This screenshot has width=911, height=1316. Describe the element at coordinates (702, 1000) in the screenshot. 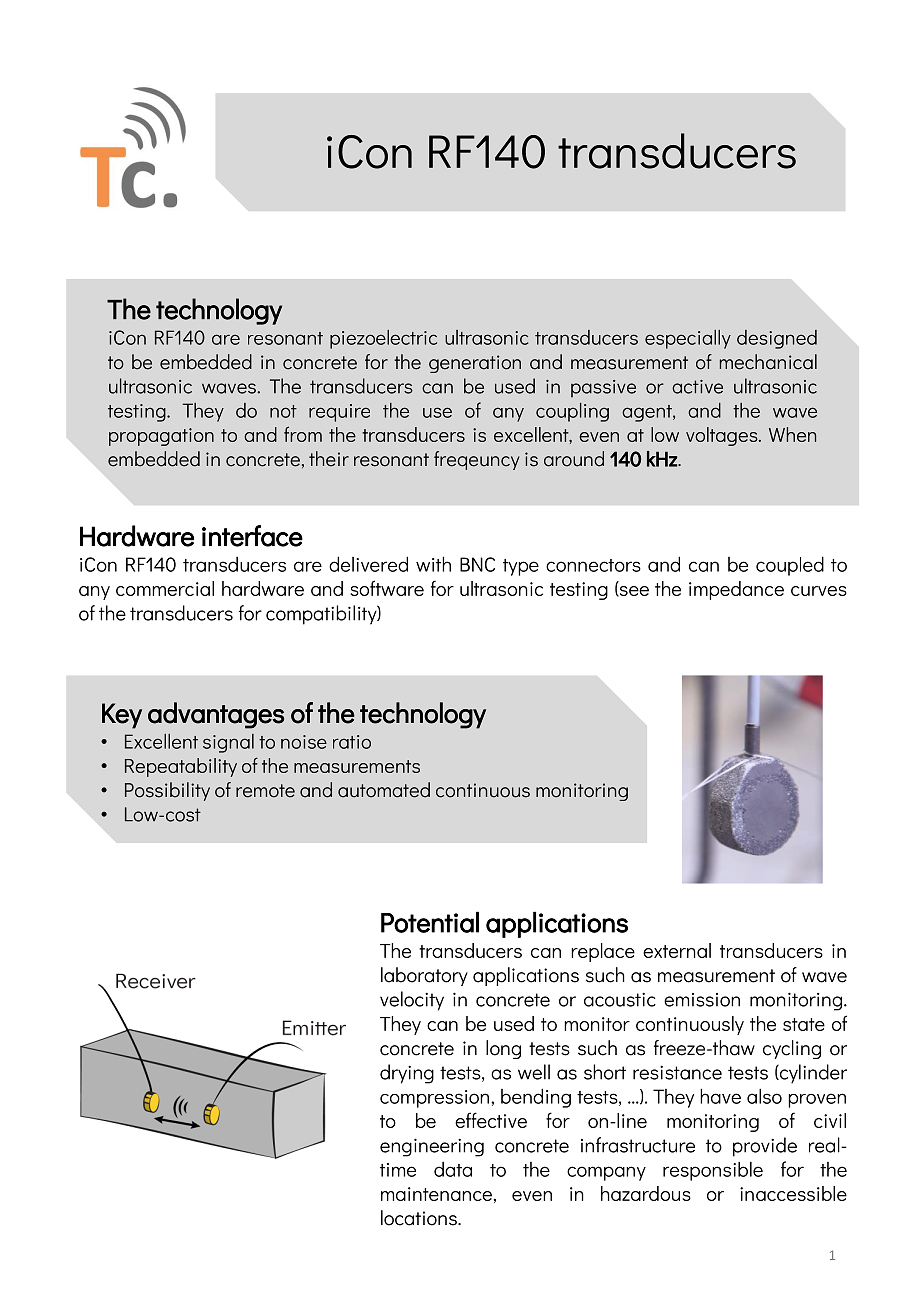

I see `emission` at that location.
